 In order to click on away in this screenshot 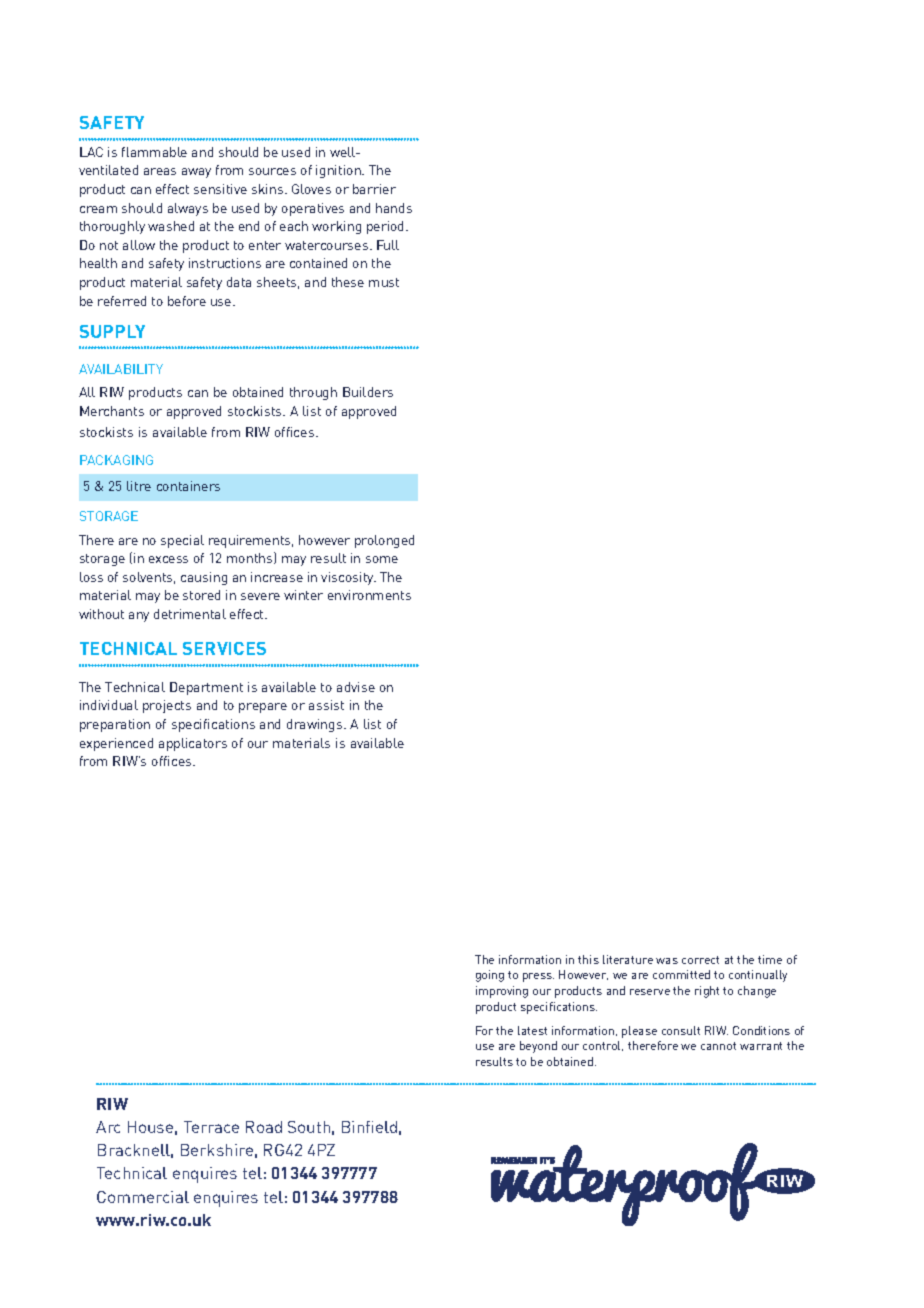, I will do `click(196, 173)`.
